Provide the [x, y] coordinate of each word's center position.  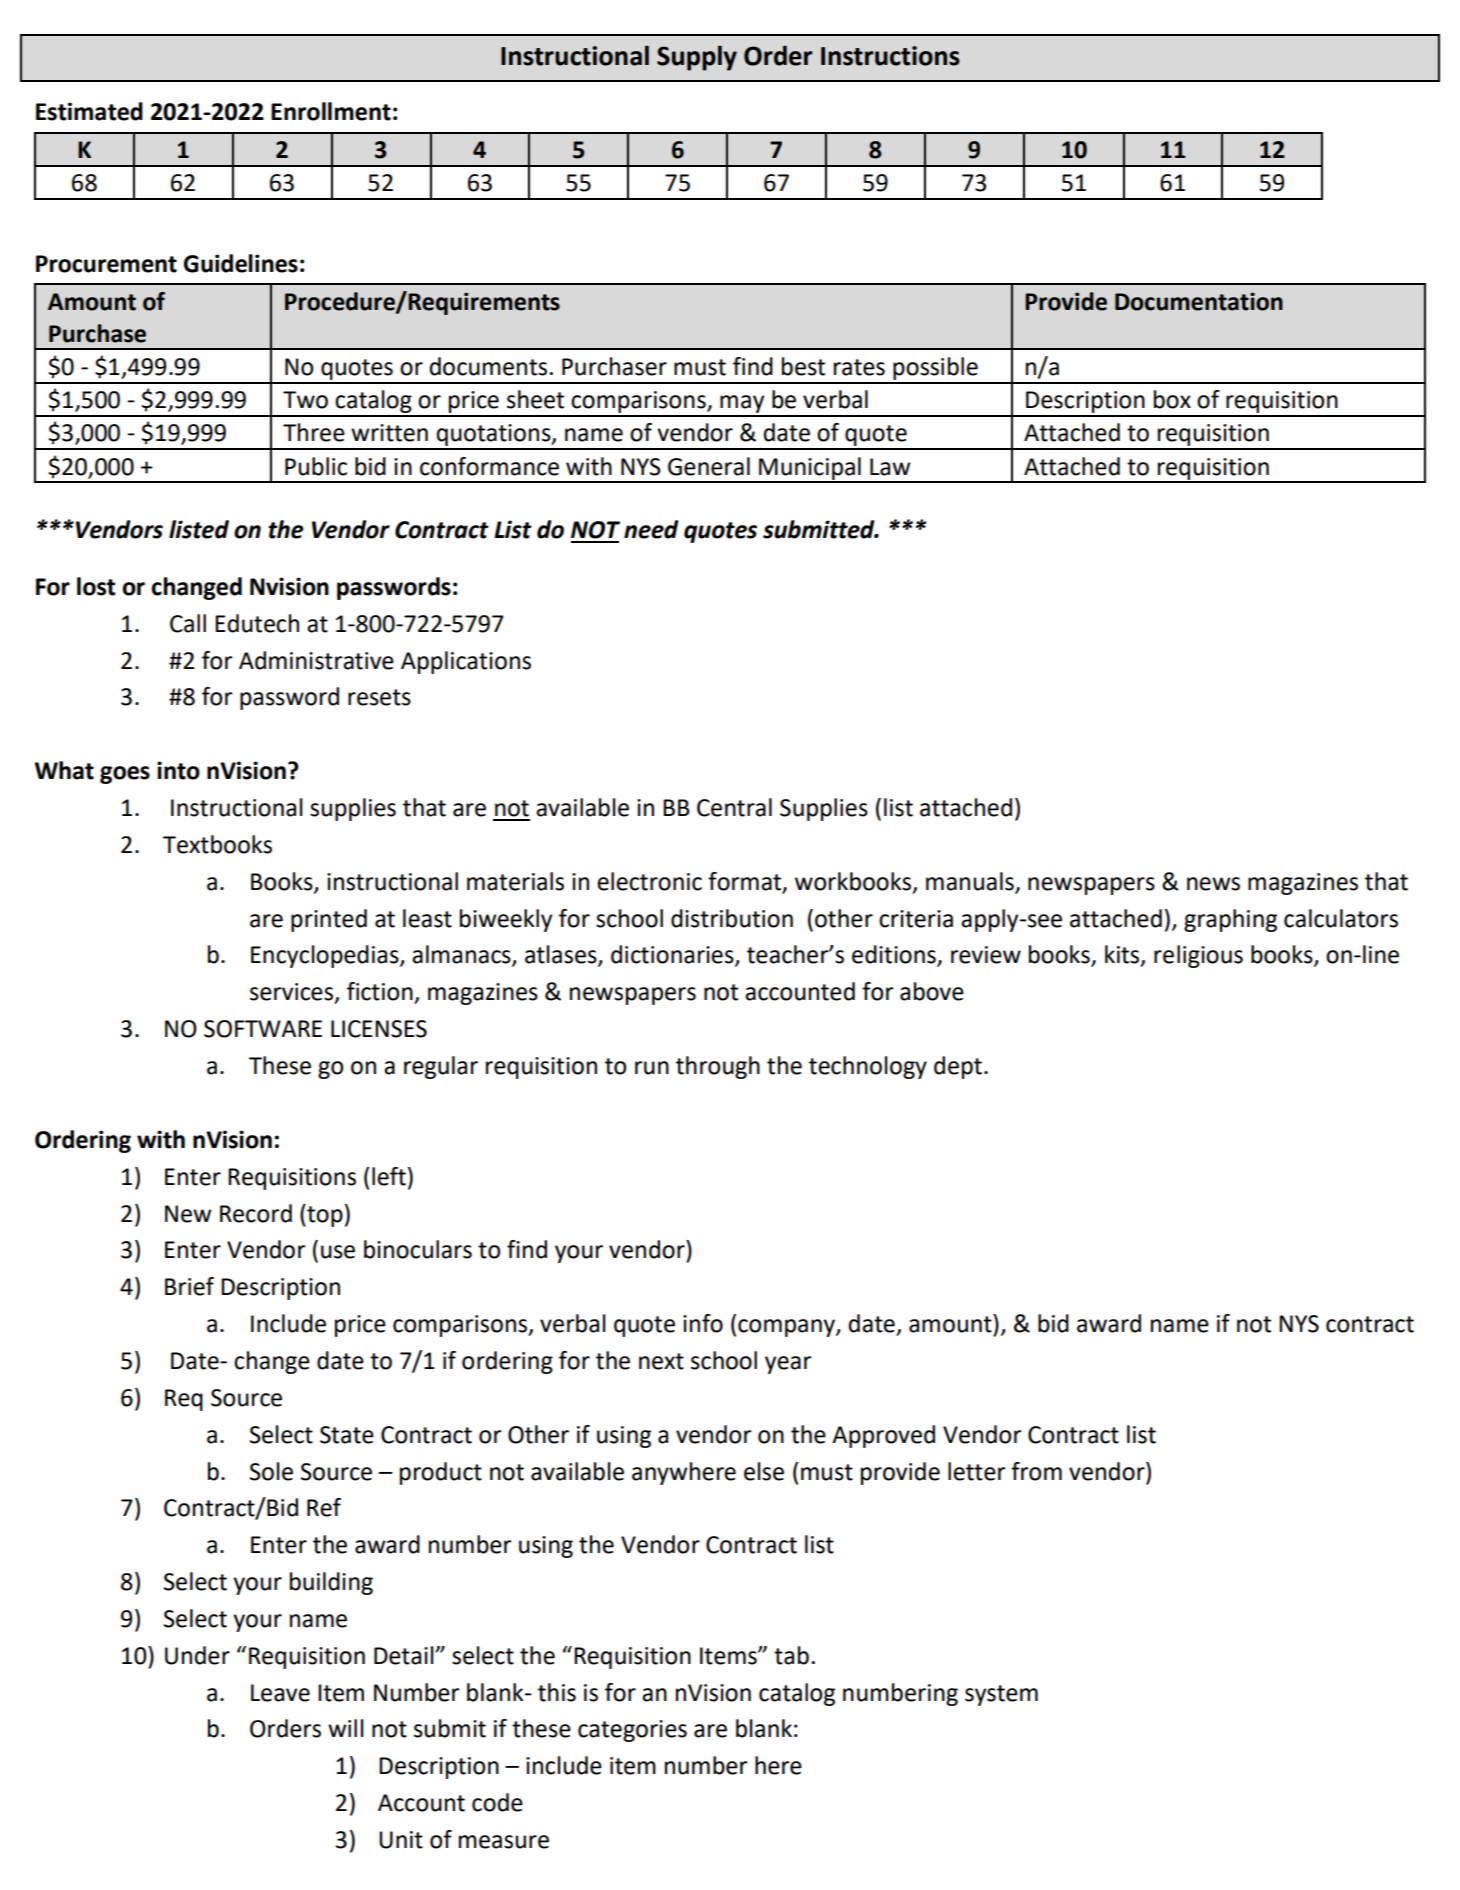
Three [314, 432]
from [1036, 1471]
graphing [1230, 920]
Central [734, 807]
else [764, 1471]
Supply [697, 58]
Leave [280, 1693]
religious [1198, 956]
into [178, 770]
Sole [271, 1471]
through [718, 1067]
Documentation [1199, 301]
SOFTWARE [263, 1029]
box [1172, 399]
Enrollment [331, 111]
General [709, 466]
